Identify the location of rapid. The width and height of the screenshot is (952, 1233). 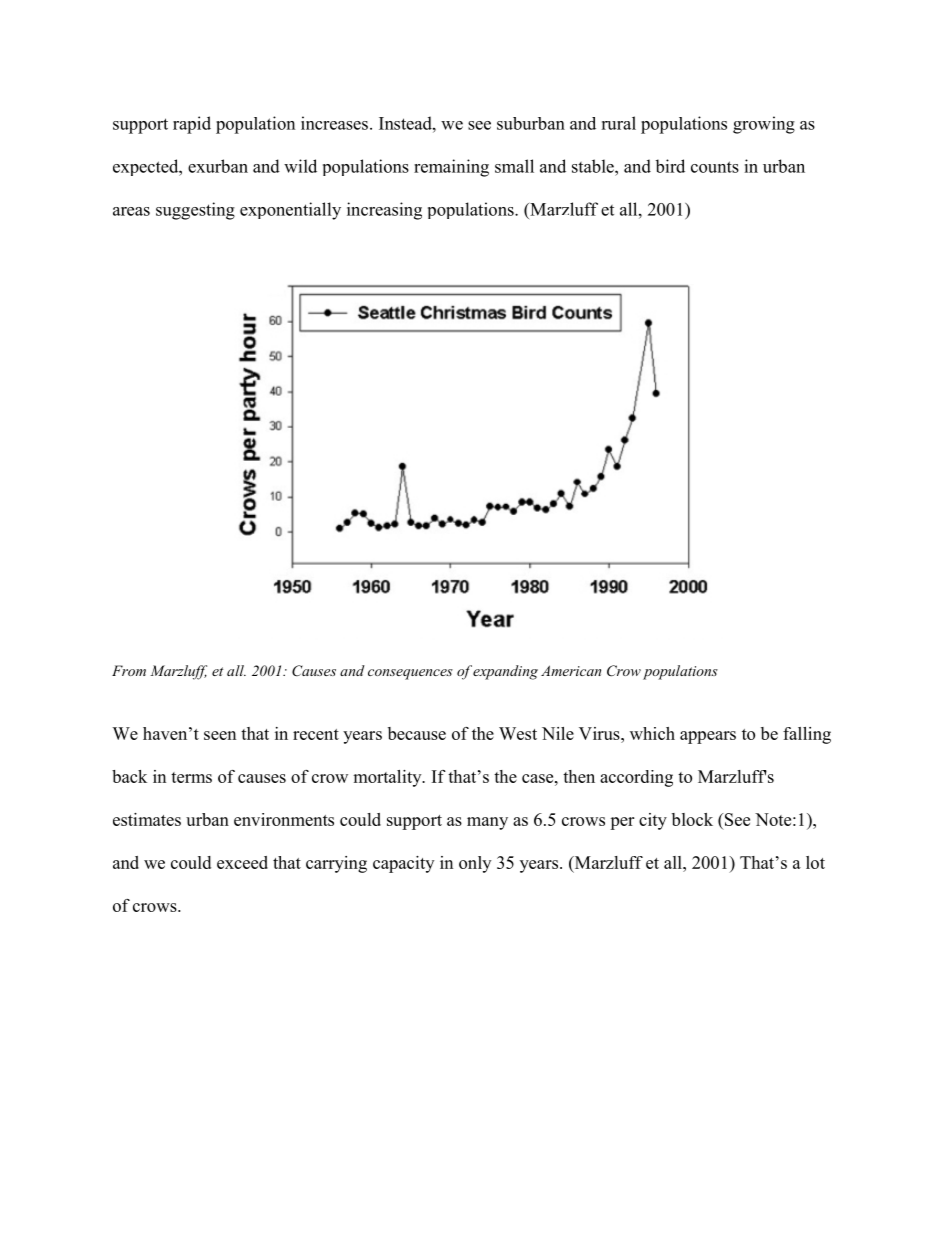
(192, 125).
